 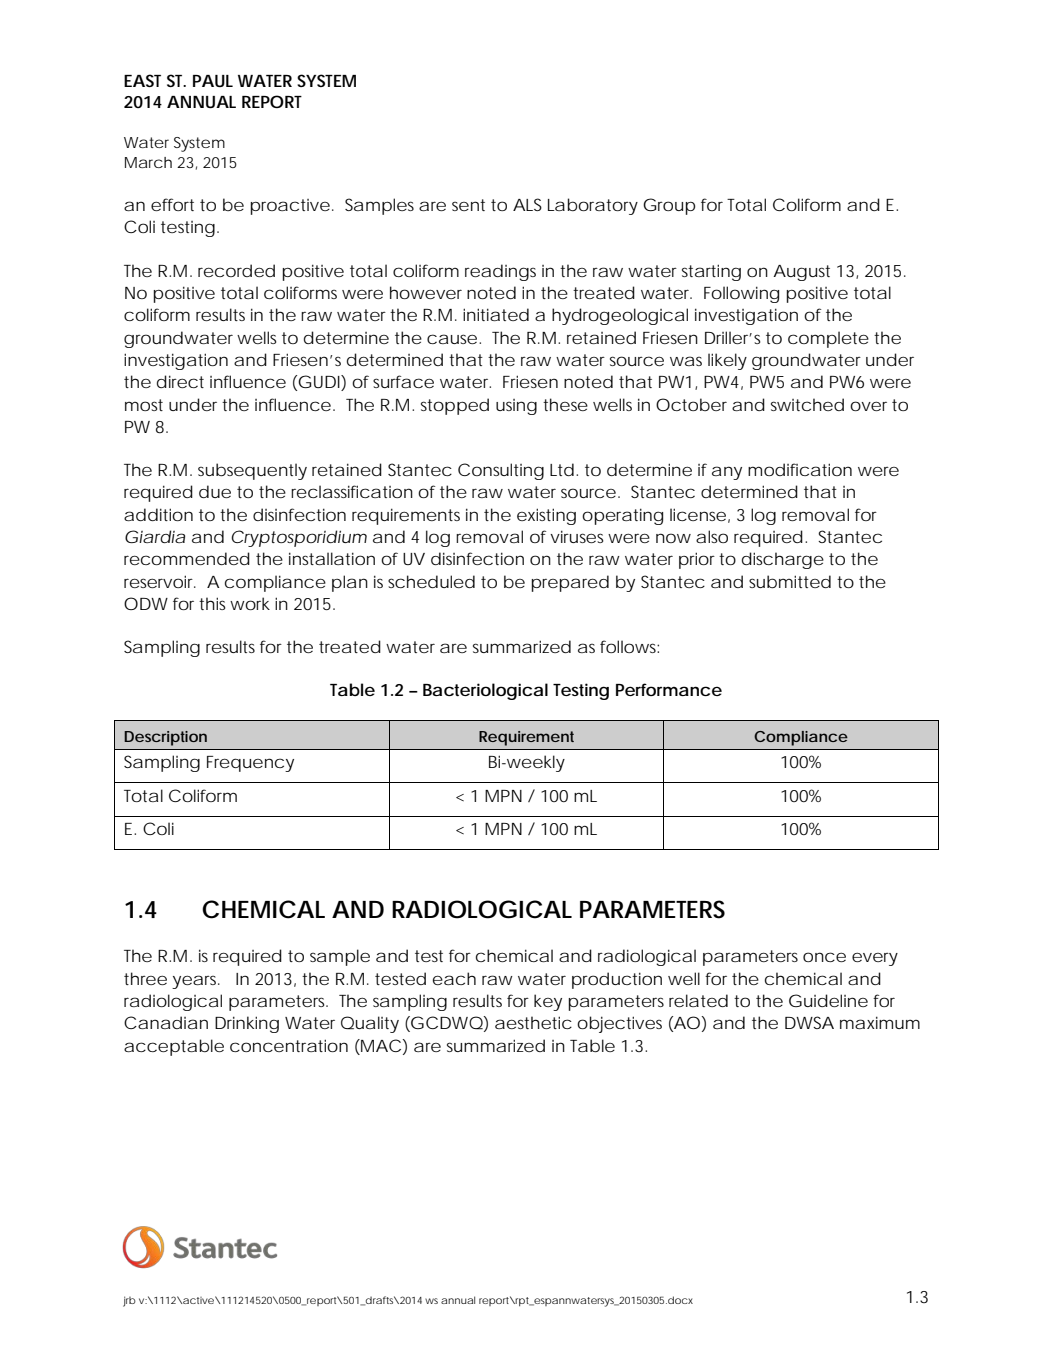 What do you see at coordinates (468, 205) in the image?
I see `sent` at bounding box center [468, 205].
